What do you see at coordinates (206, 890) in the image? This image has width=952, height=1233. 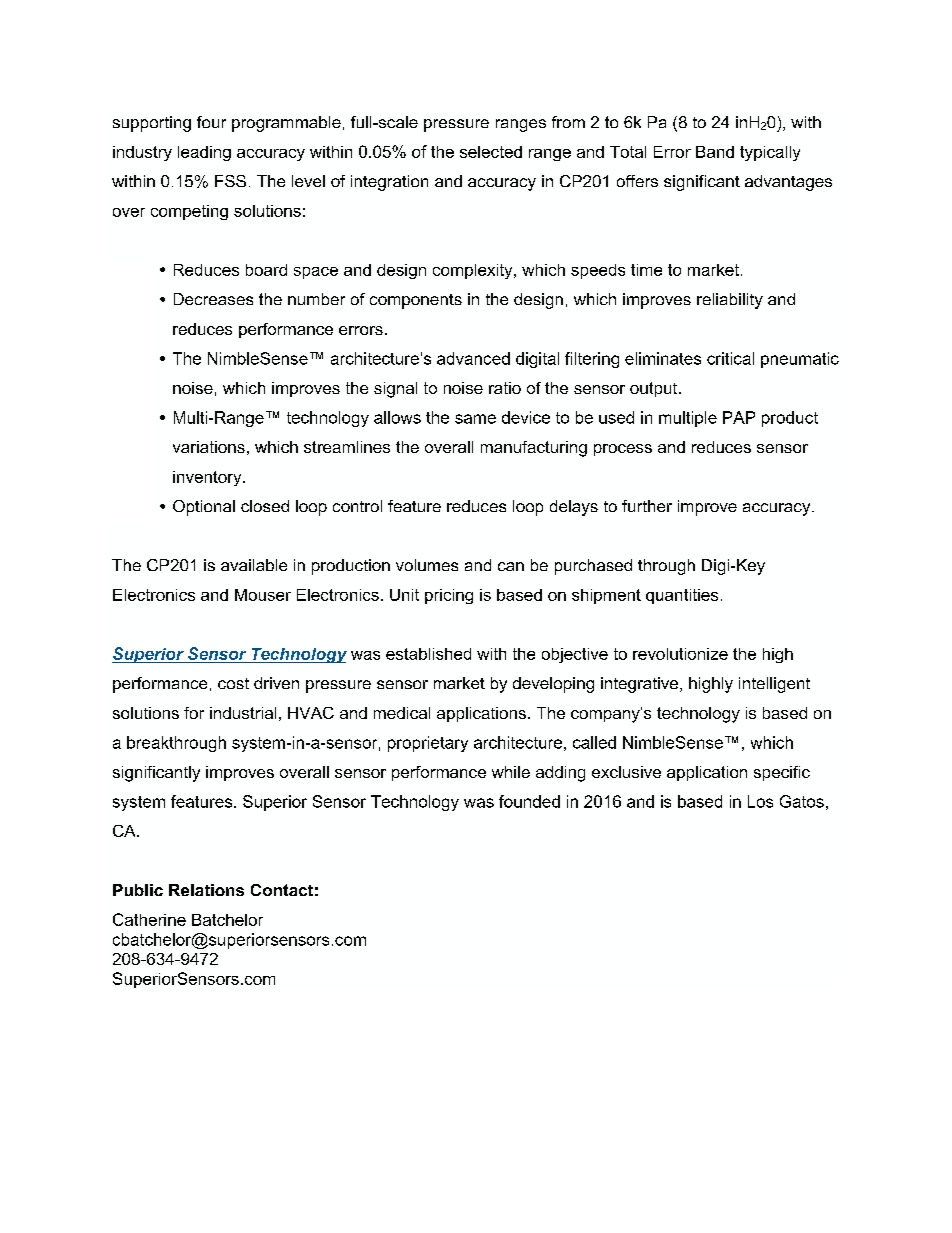 I see `Relations` at bounding box center [206, 890].
